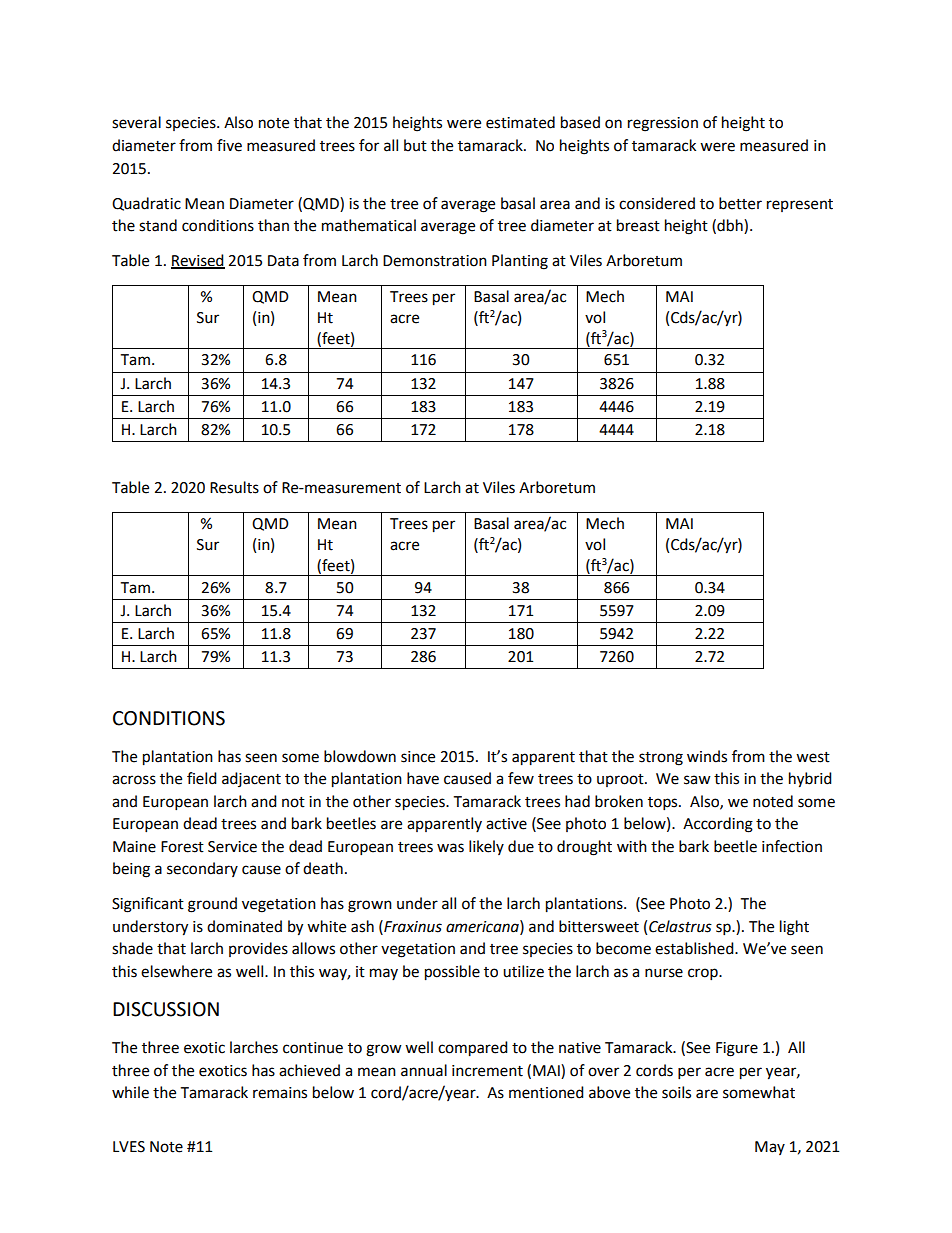 Image resolution: width=952 pixels, height=1233 pixels. I want to click on five, so click(229, 145).
